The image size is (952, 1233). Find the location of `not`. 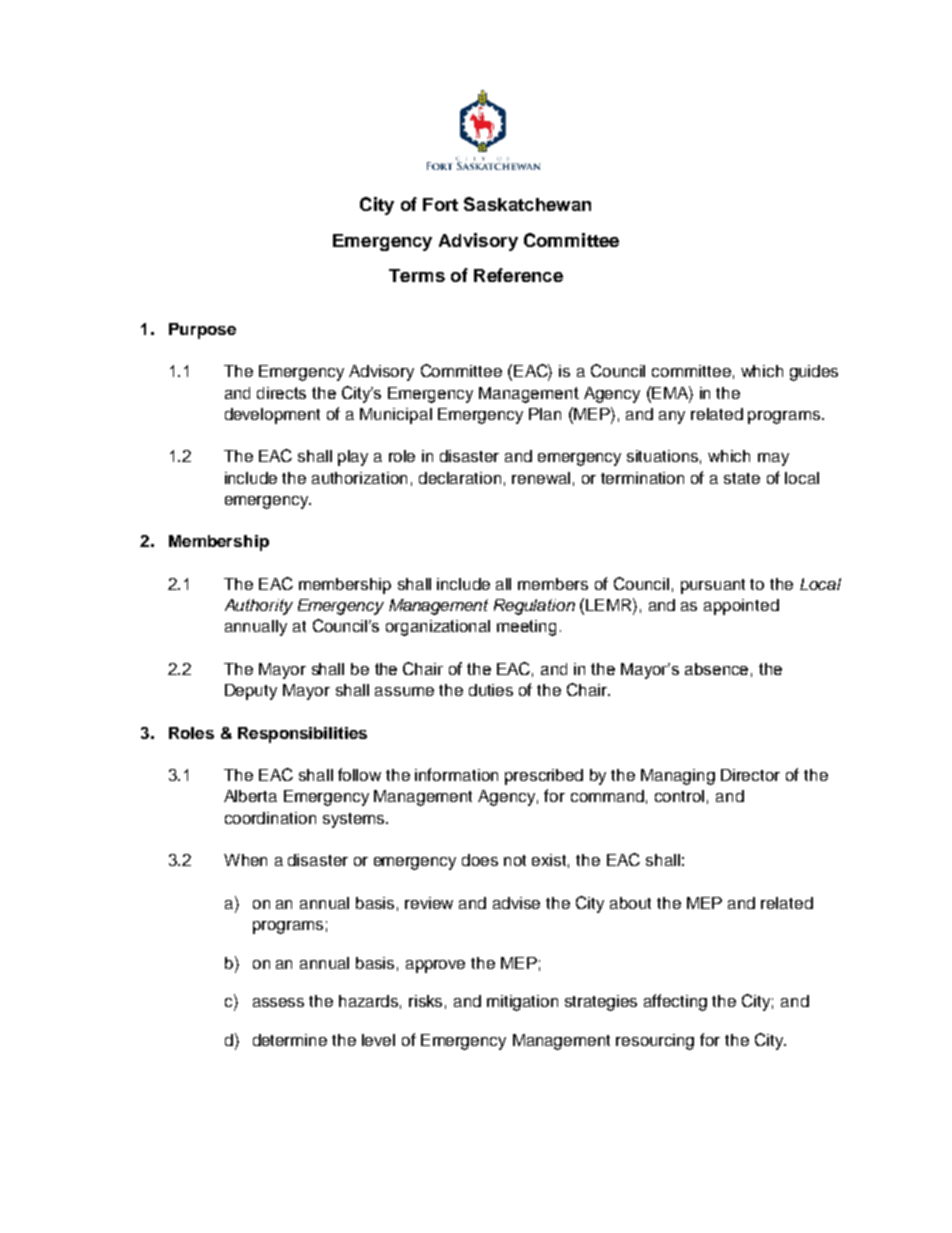

not is located at coordinates (515, 860).
